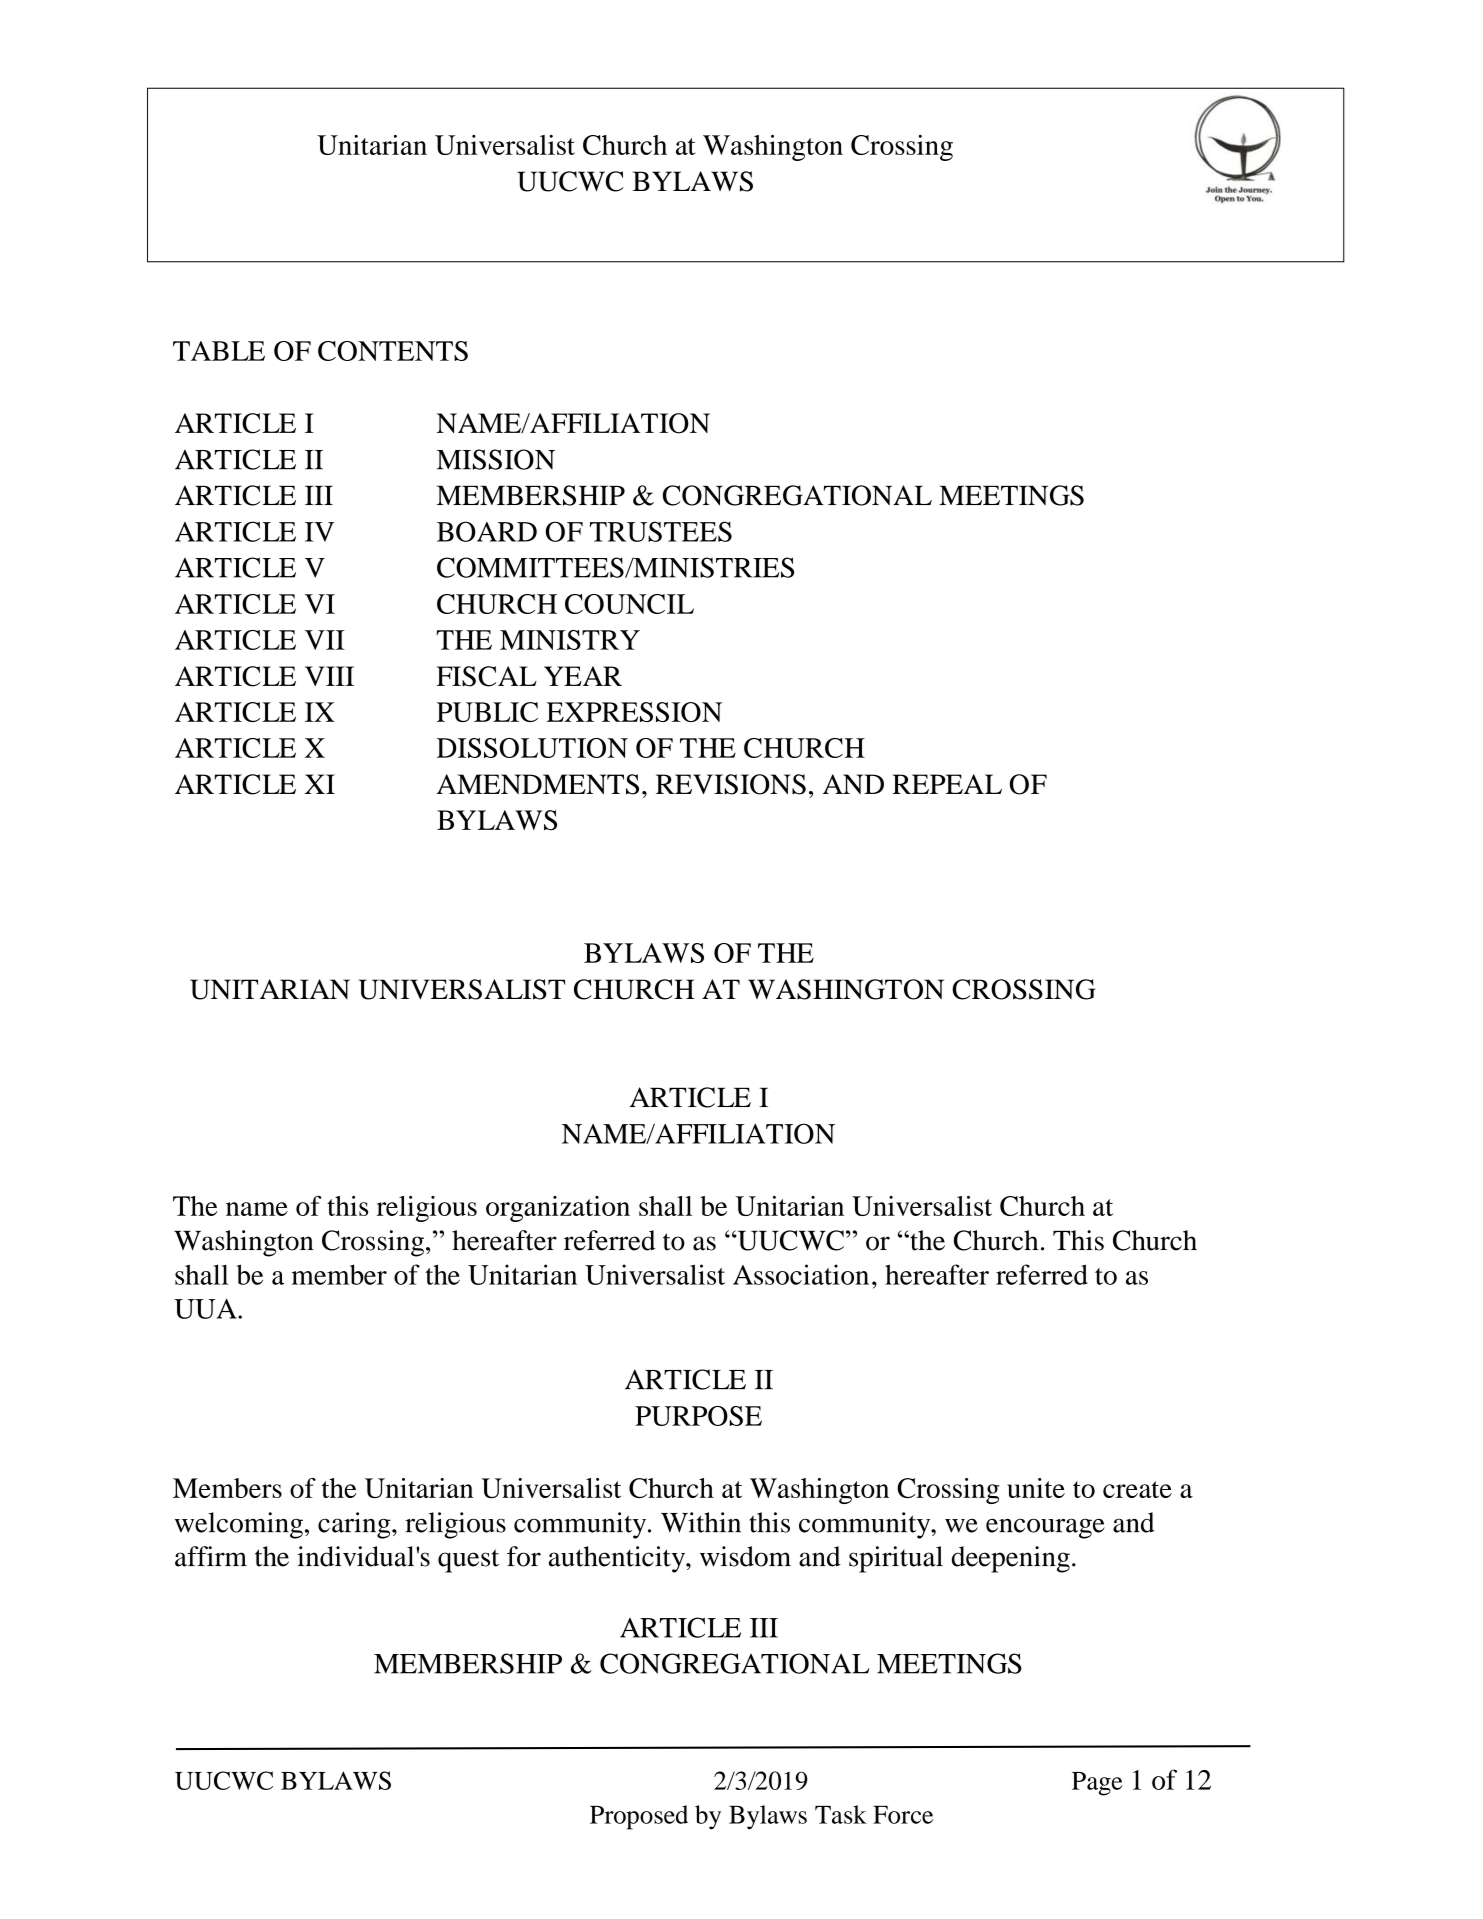 The image size is (1483, 1919). I want to click on COUNCIL, so click(629, 604).
